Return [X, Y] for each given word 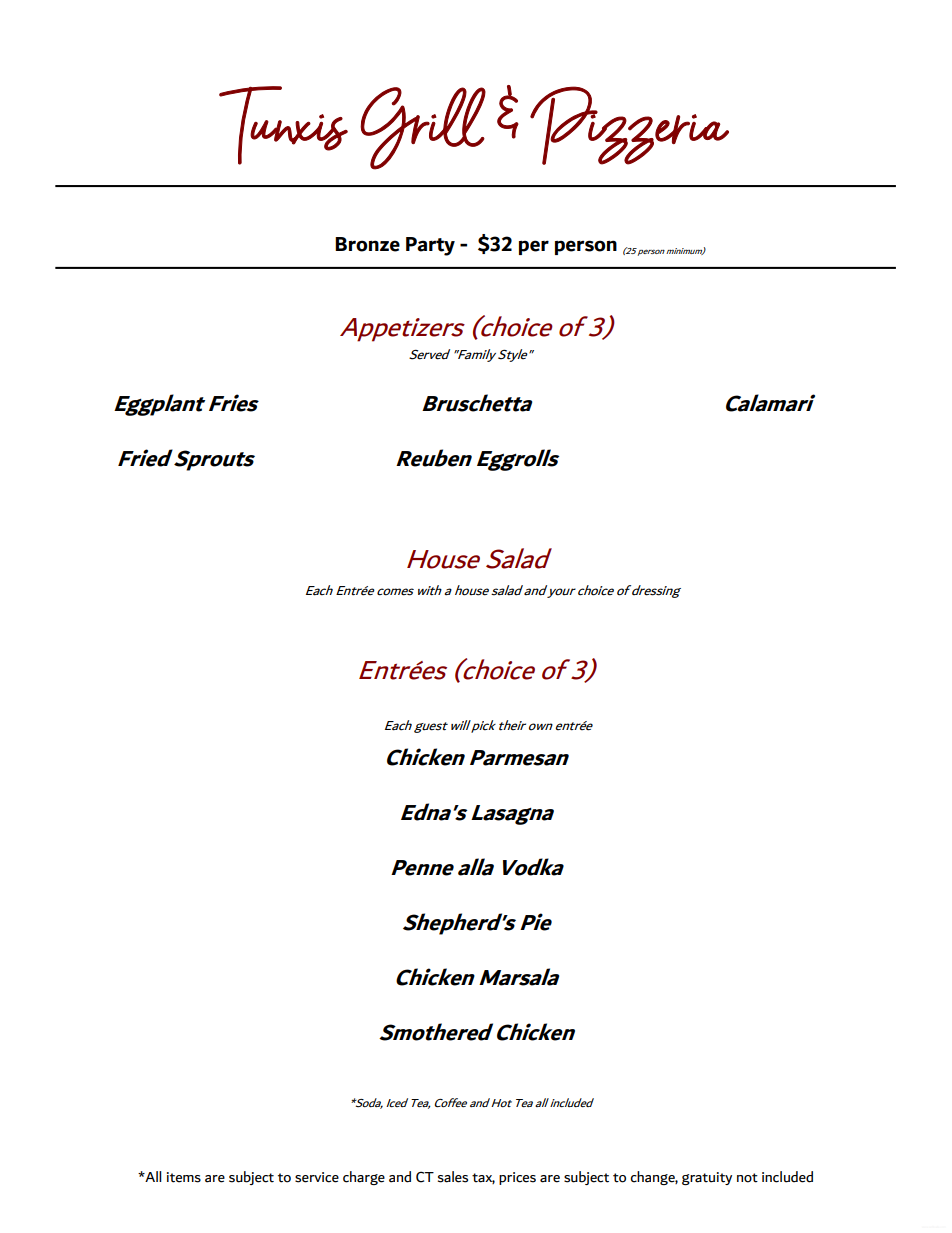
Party [430, 246]
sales [453, 1177]
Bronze [367, 244]
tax [483, 1178]
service [317, 1177]
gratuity [707, 1178]
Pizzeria [629, 125]
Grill [423, 128]
